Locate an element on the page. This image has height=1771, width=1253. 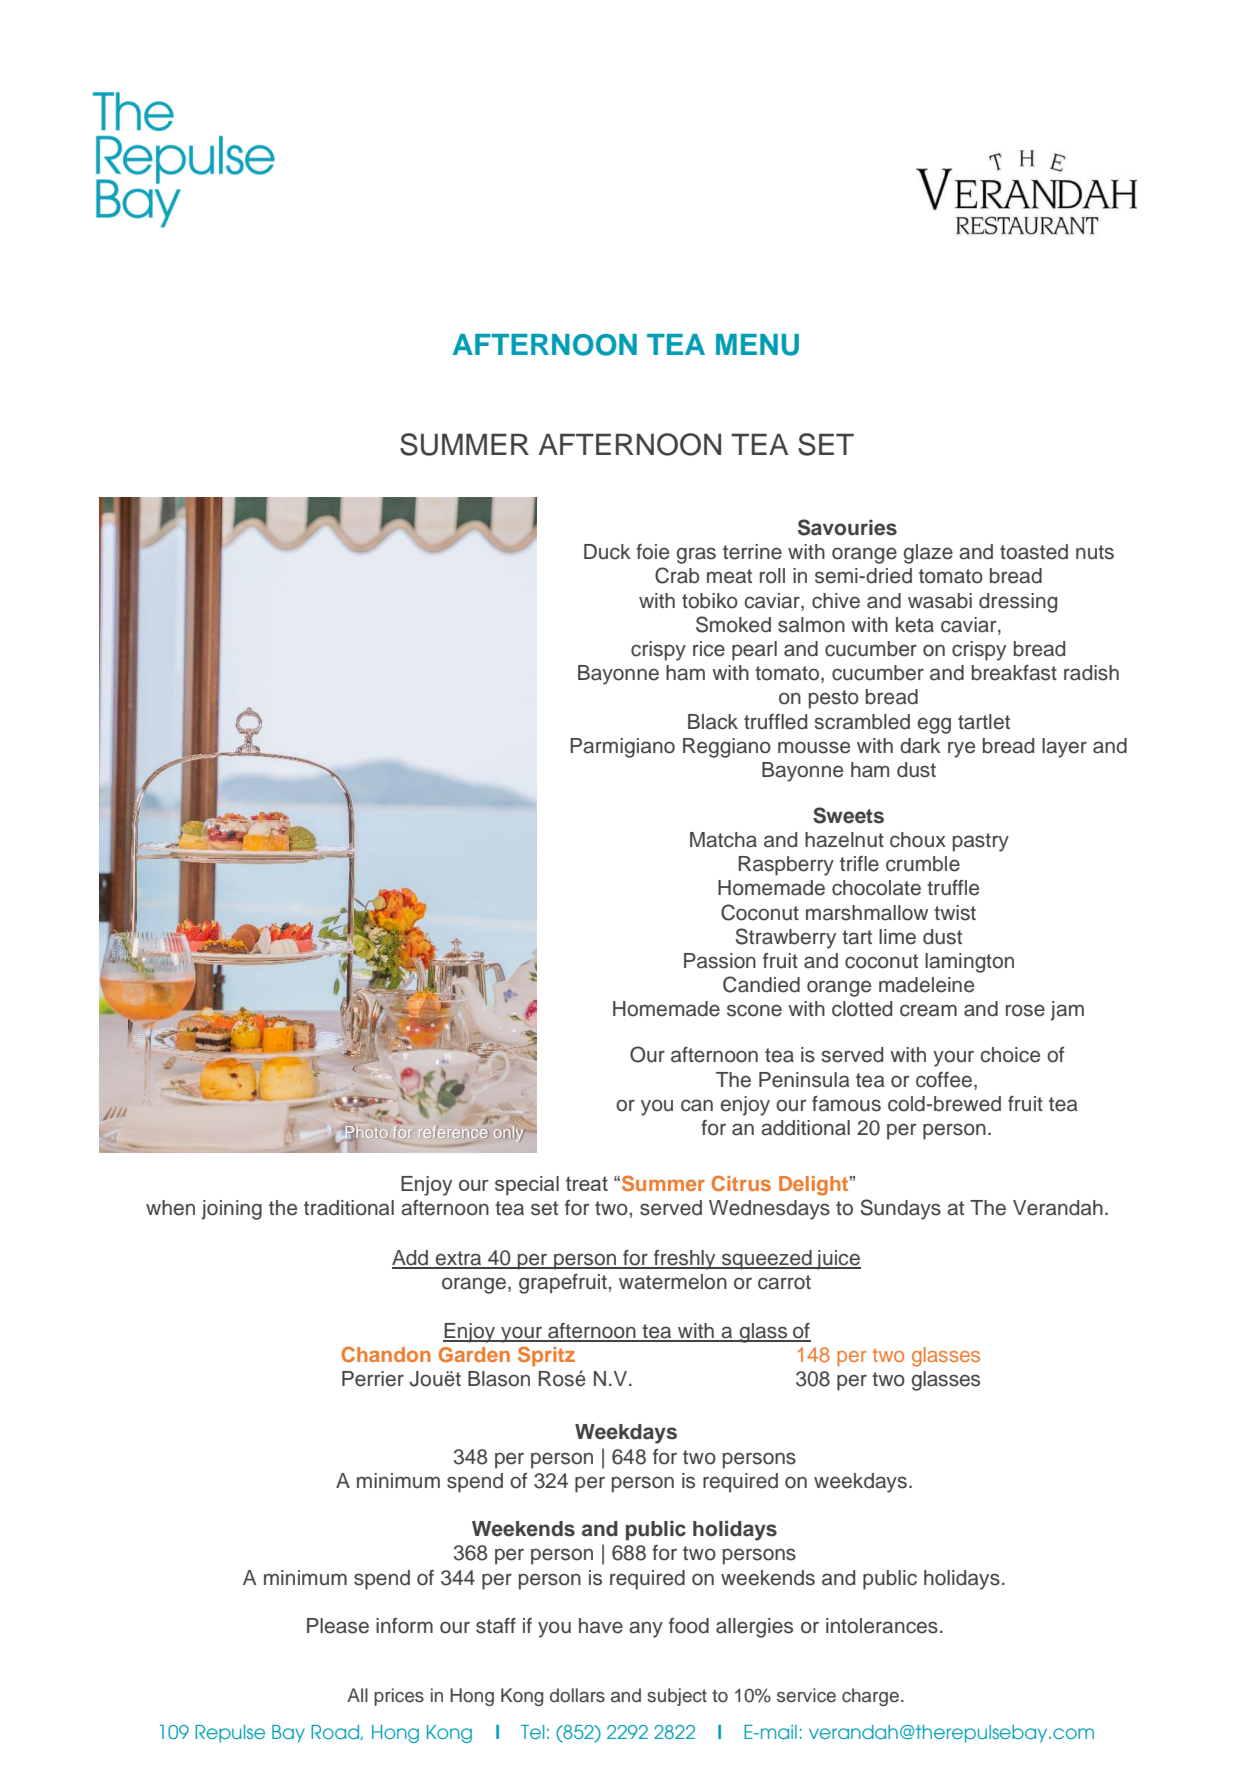
toasted is located at coordinates (1034, 552).
